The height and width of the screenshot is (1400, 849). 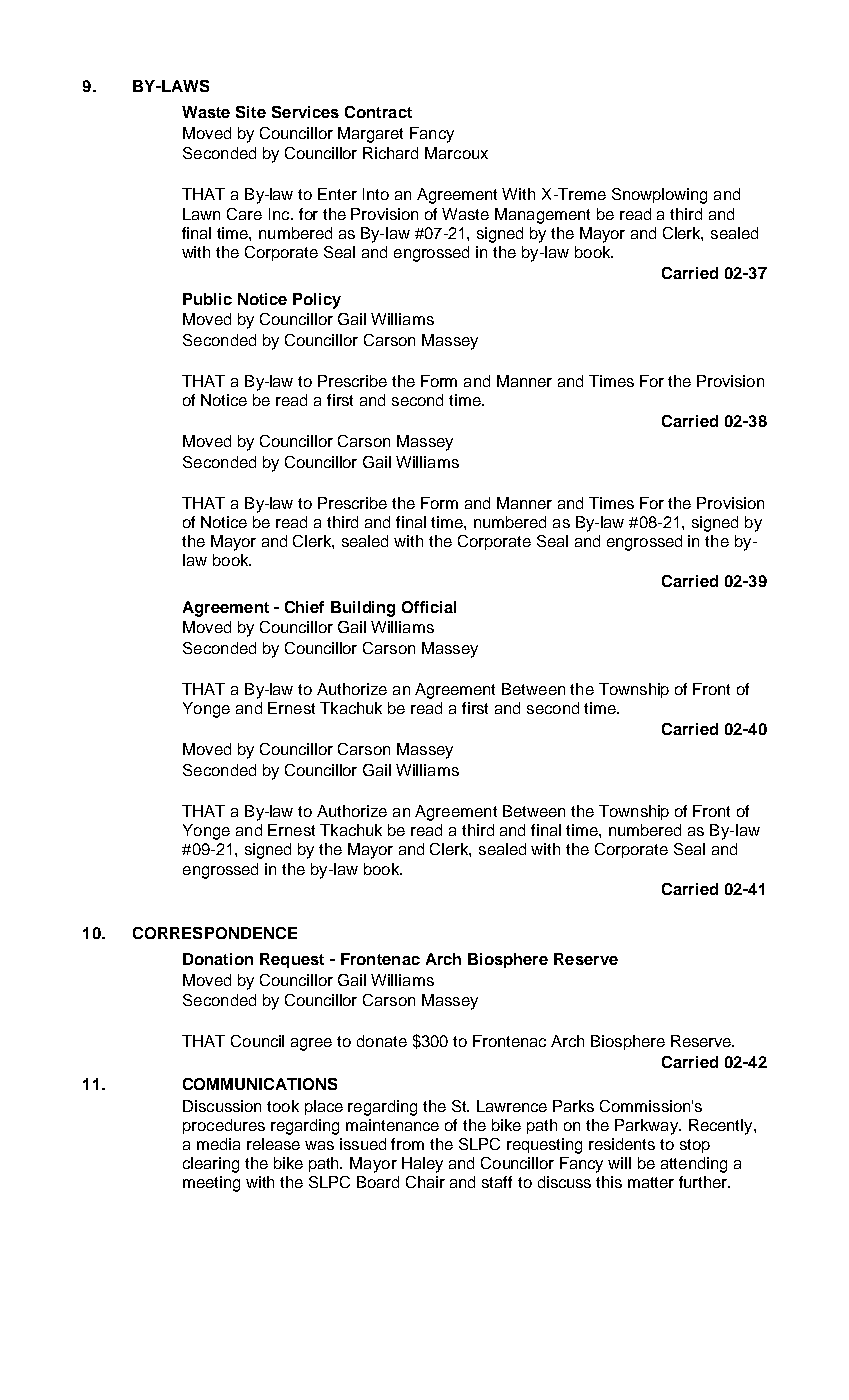 I want to click on Chief, so click(x=304, y=607).
